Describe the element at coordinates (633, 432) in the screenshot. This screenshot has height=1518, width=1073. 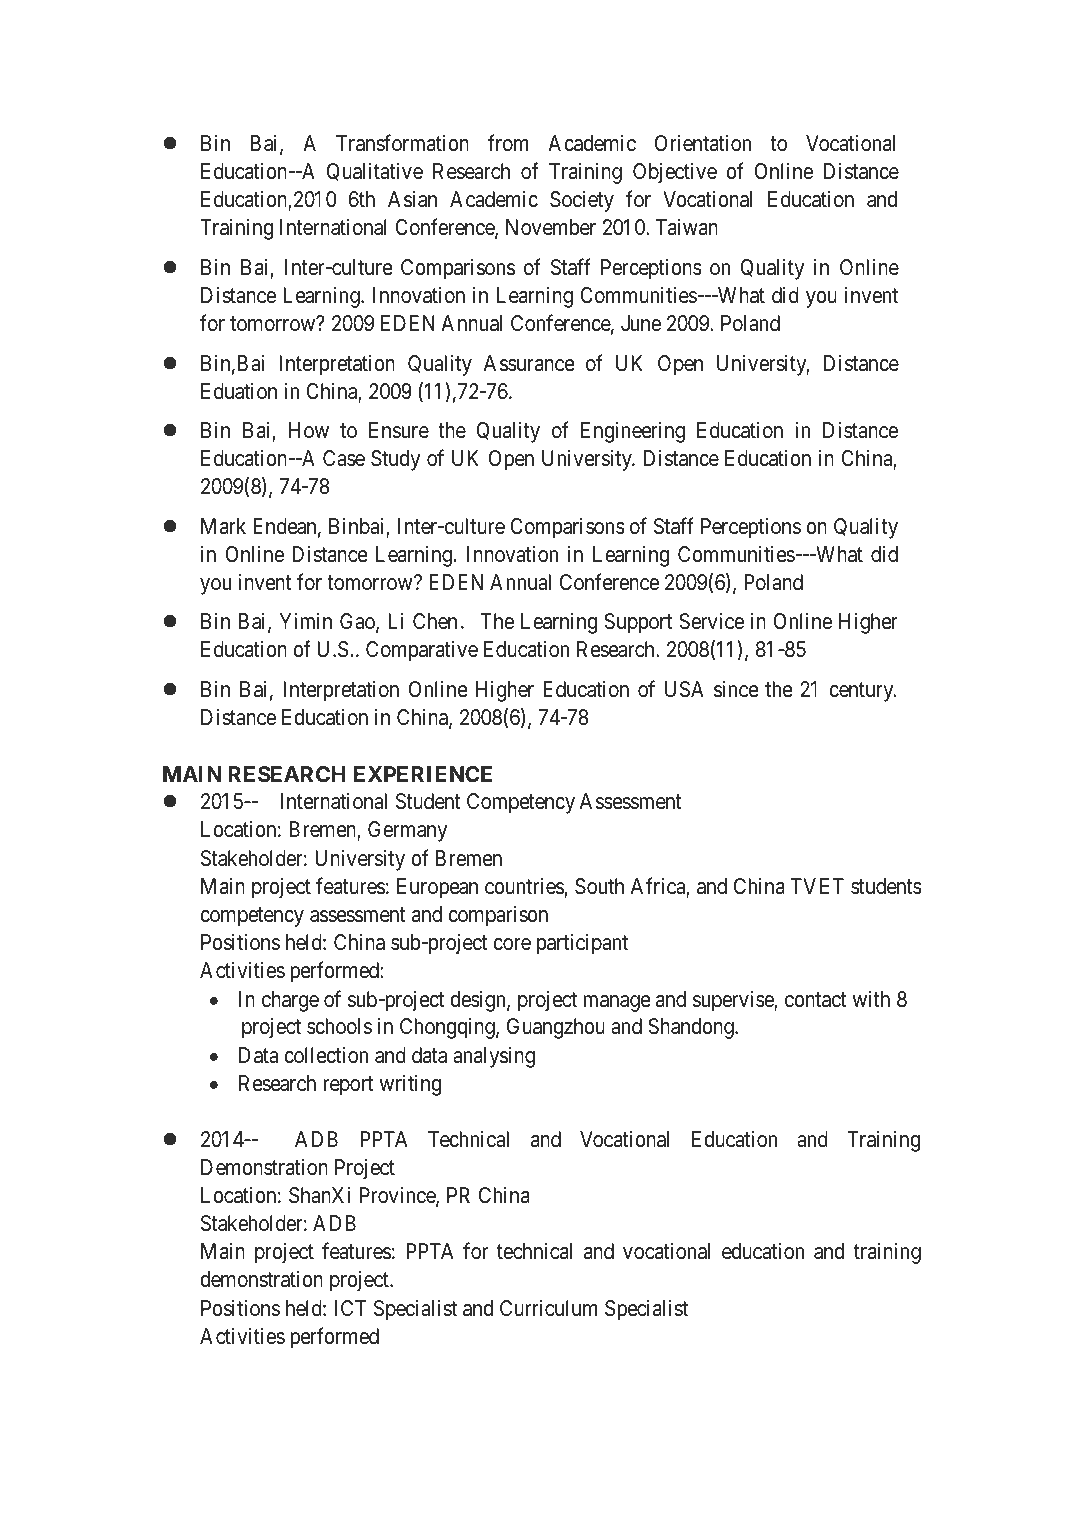
I see `Engineering` at that location.
